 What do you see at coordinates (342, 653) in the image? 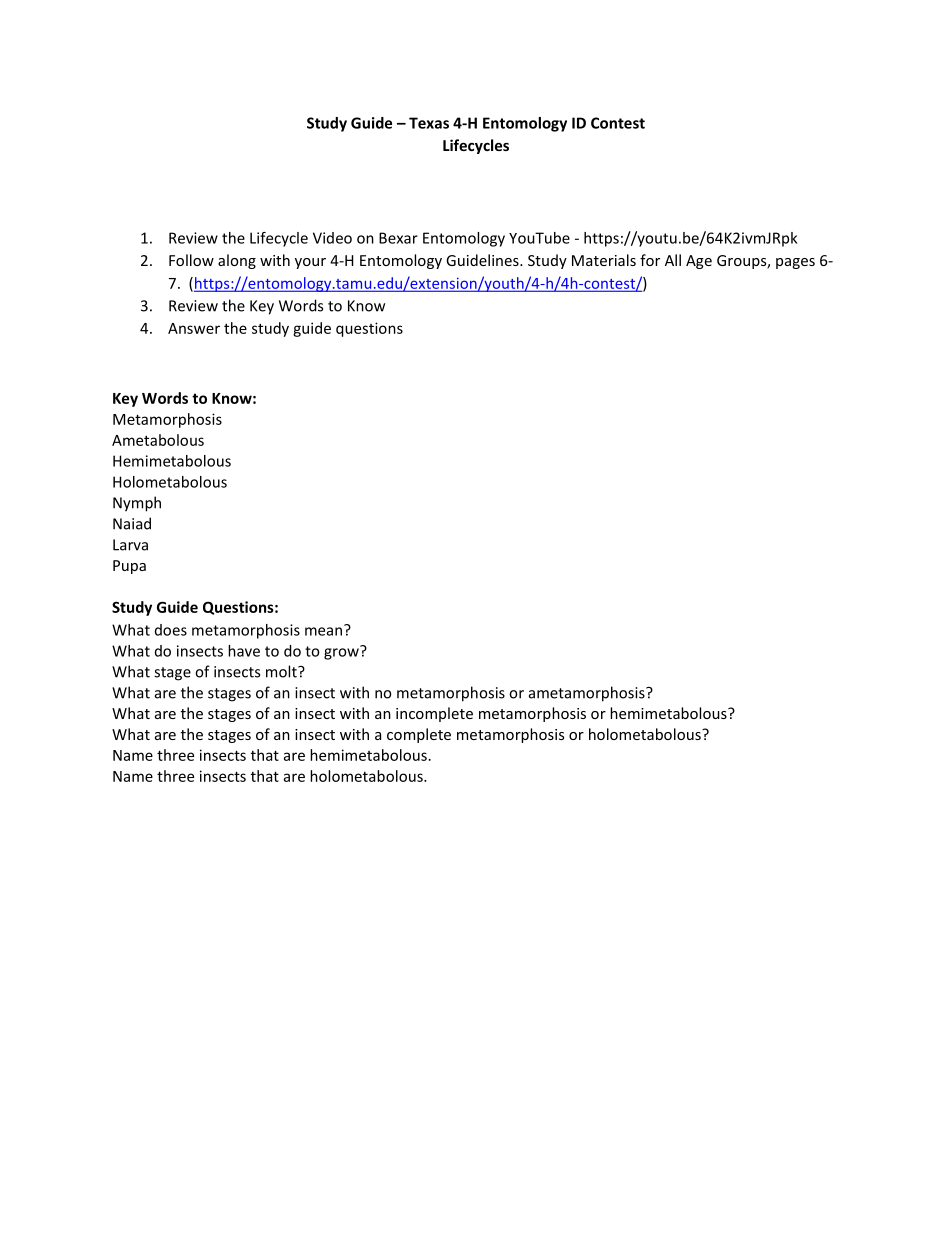
I see `grow` at bounding box center [342, 653].
